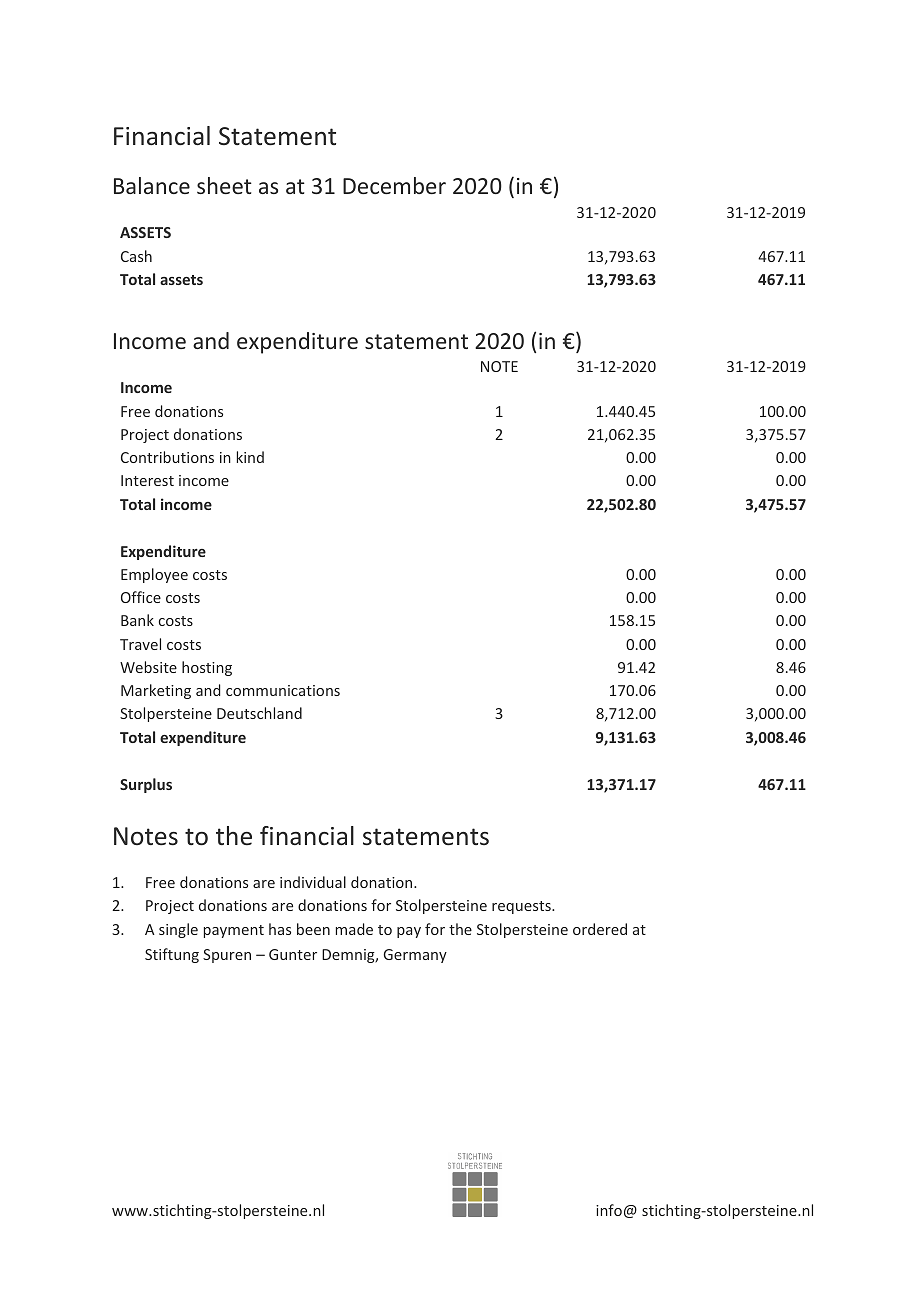 The height and width of the document is (1308, 924). What do you see at coordinates (207, 668) in the document?
I see `hosting` at bounding box center [207, 668].
